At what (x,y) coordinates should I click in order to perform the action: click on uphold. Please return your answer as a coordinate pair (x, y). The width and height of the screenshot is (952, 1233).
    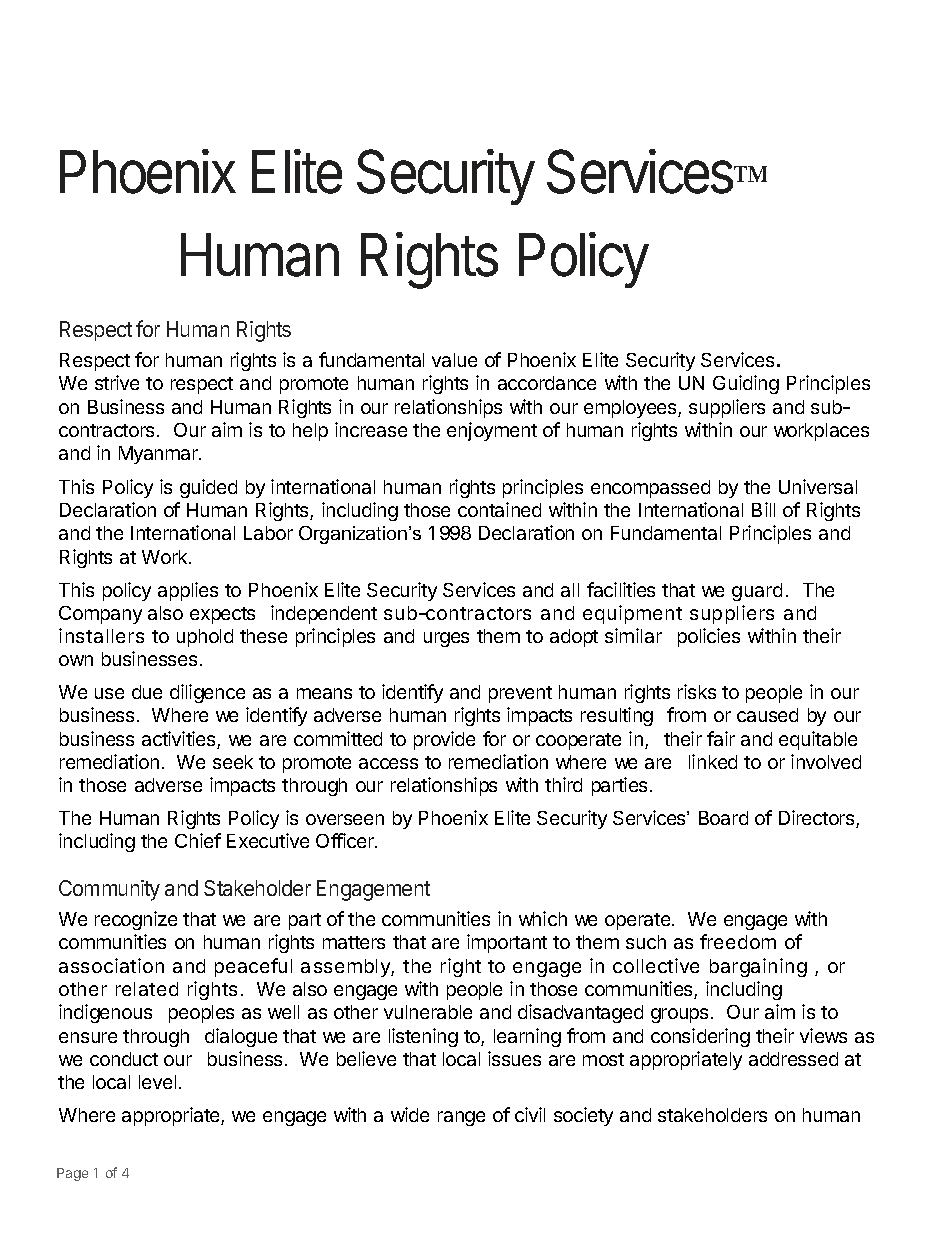
    Looking at the image, I should click on (205, 638).
